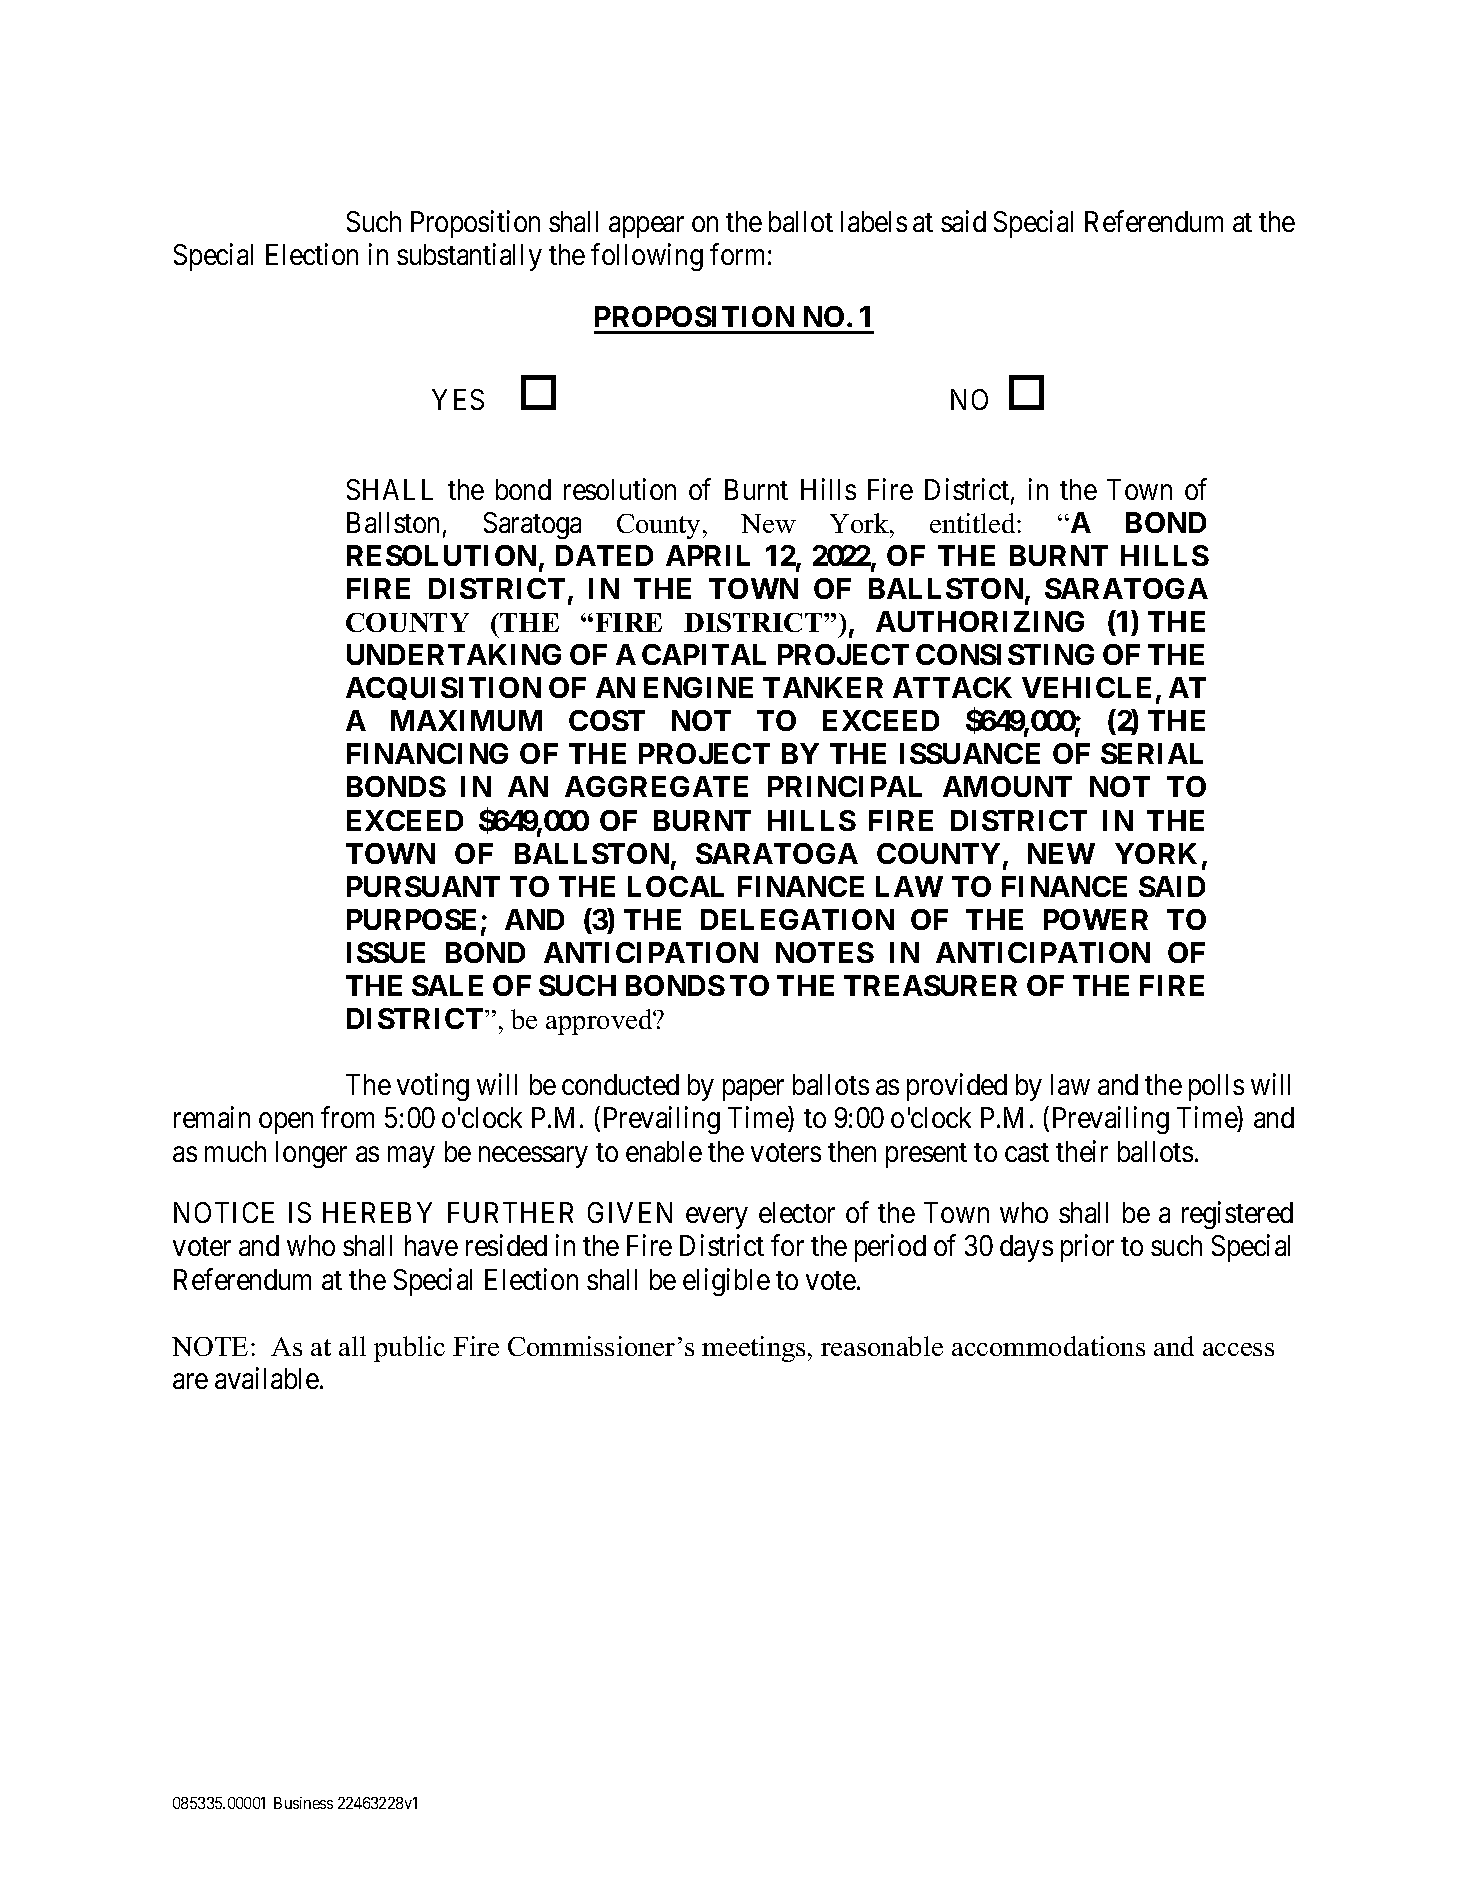 This screenshot has width=1467, height=1899. What do you see at coordinates (303, 1803) in the screenshot?
I see `Business` at bounding box center [303, 1803].
